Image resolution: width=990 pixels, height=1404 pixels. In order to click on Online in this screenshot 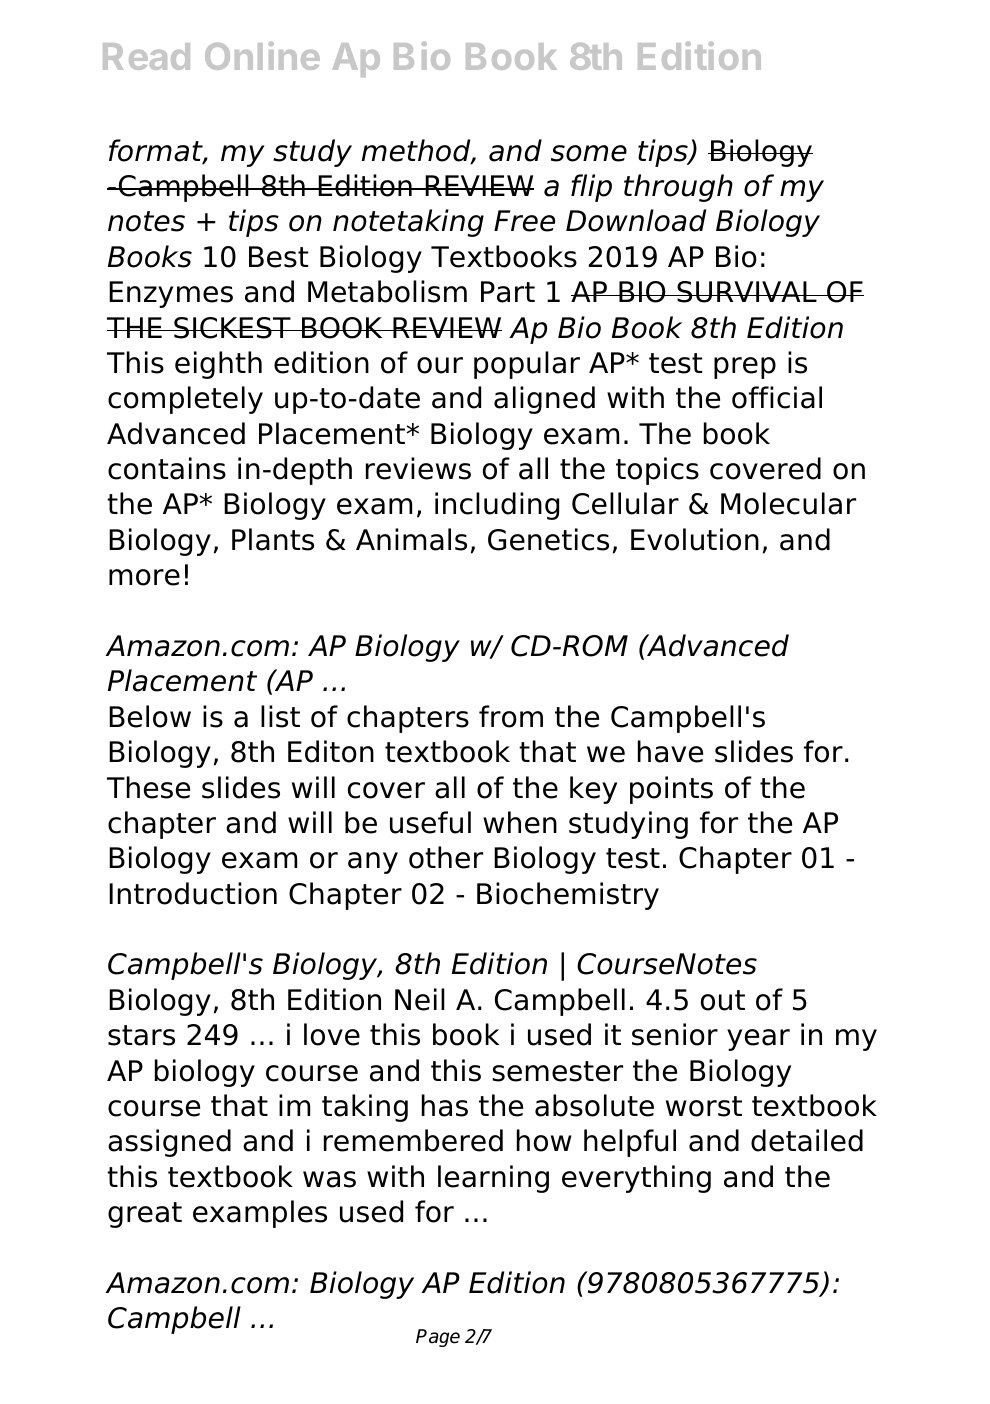, I will do `click(262, 55)`.
